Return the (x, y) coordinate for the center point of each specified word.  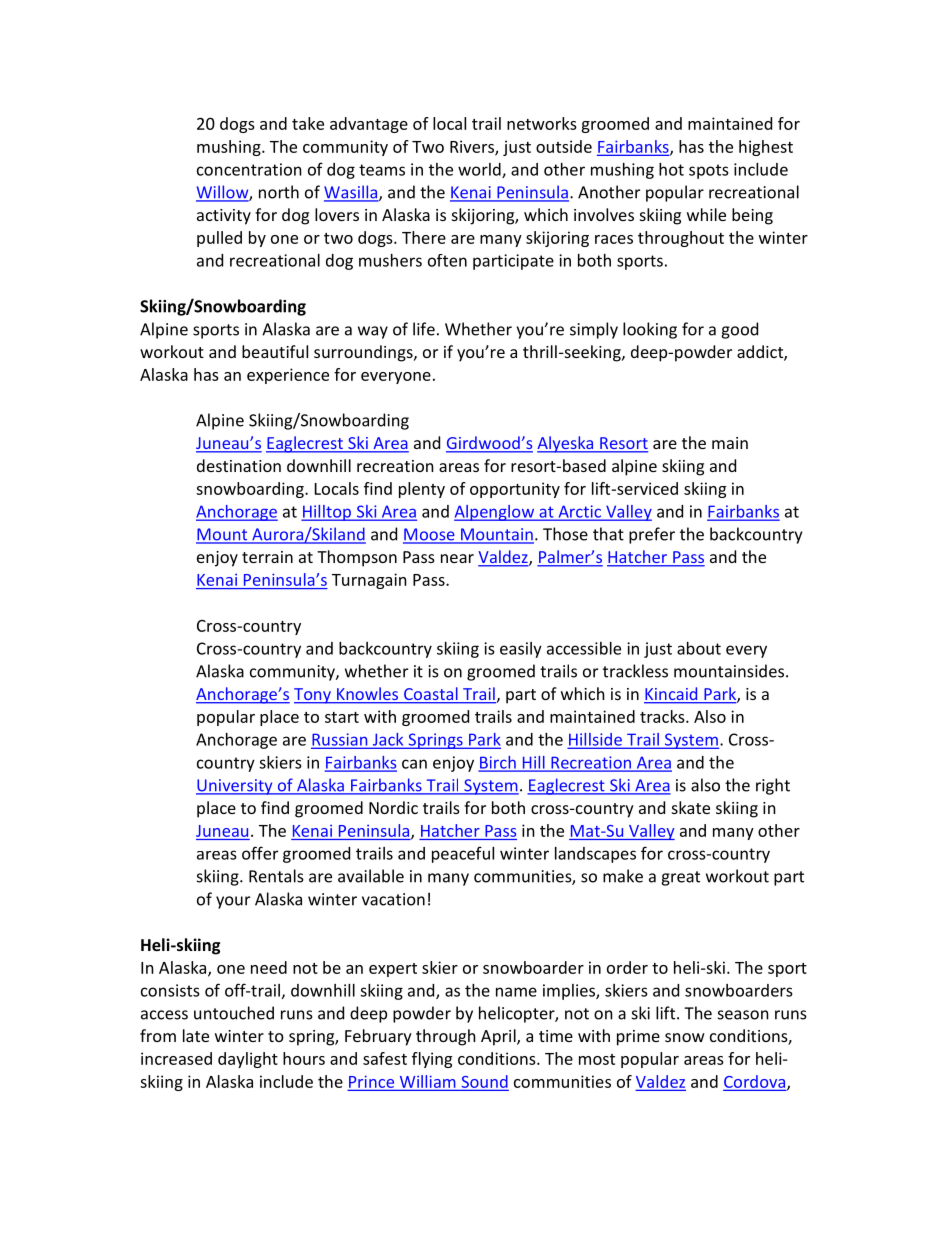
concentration (249, 169)
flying (432, 1060)
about (699, 648)
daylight (248, 1060)
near (457, 558)
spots (709, 171)
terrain (267, 557)
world (480, 170)
